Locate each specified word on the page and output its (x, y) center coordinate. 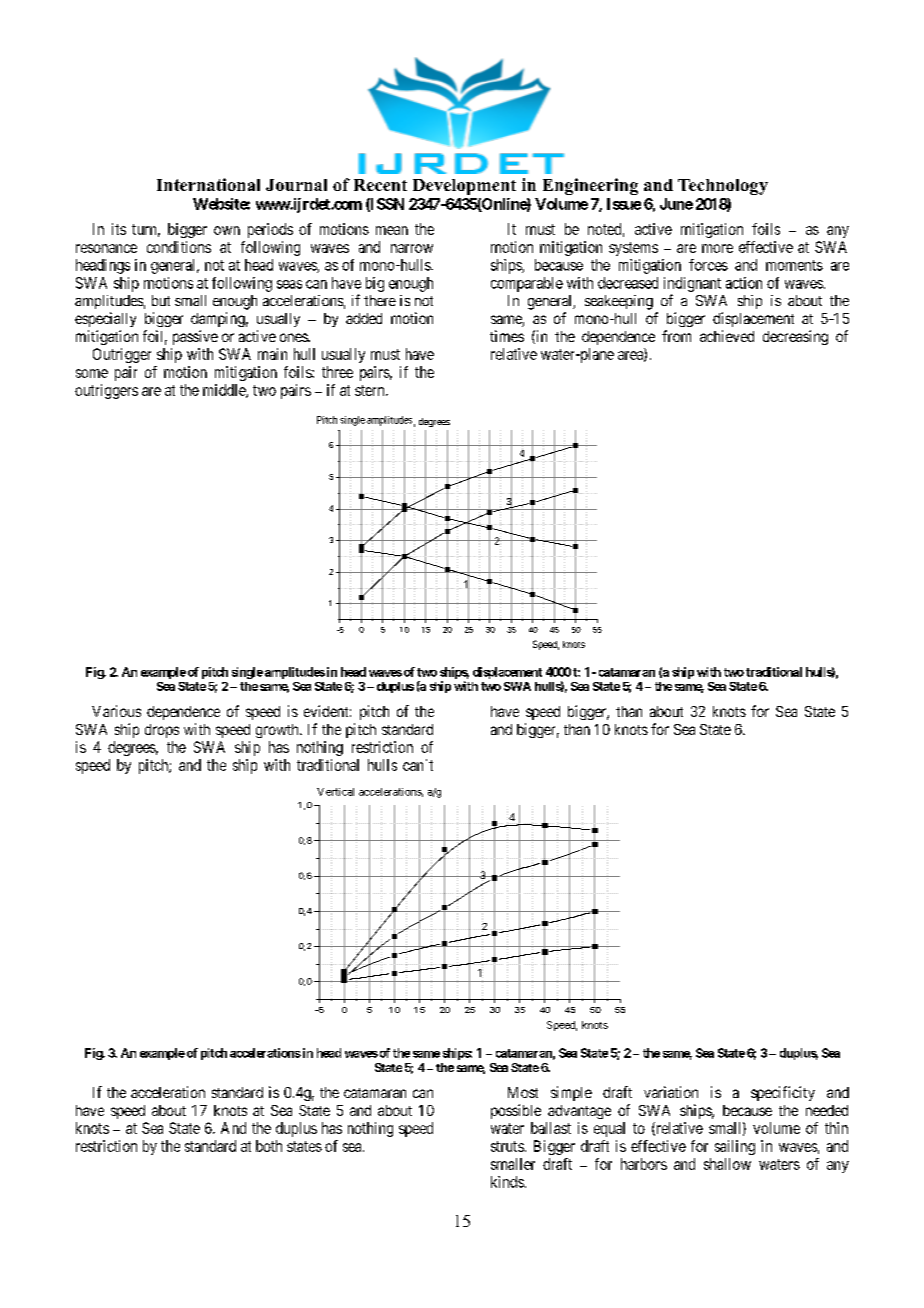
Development (464, 187)
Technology (723, 187)
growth (278, 731)
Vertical (335, 792)
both (269, 1146)
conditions (179, 247)
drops (162, 731)
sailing (735, 1147)
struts (507, 1146)
